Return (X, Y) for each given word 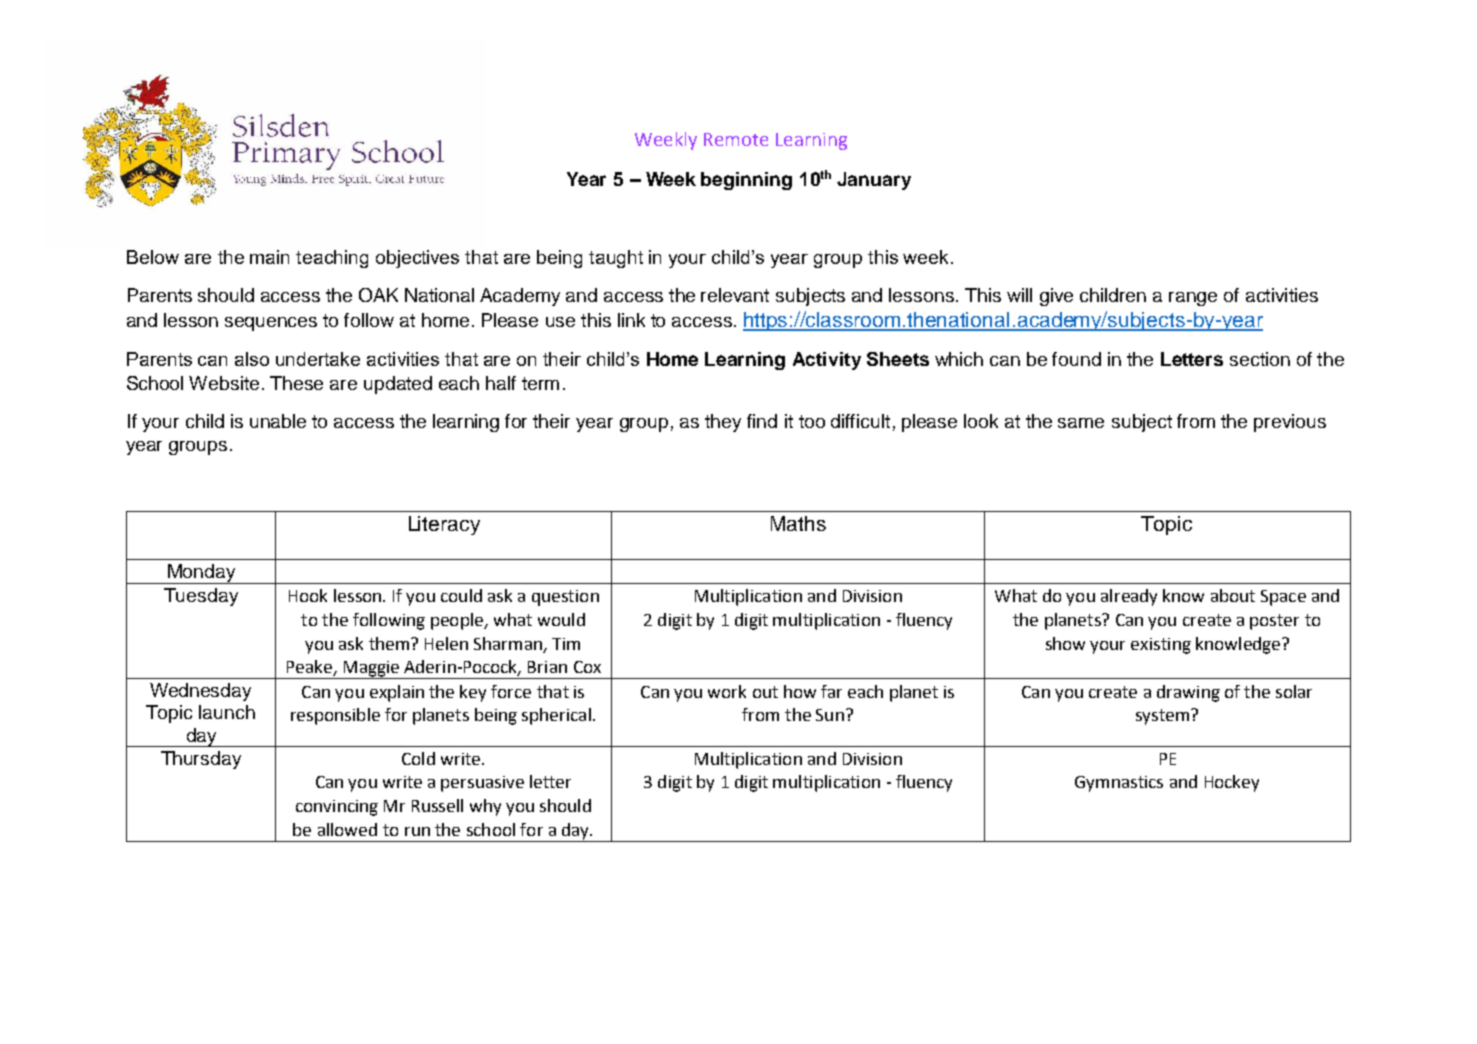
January (874, 181)
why (485, 807)
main (269, 257)
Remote (736, 139)
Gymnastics (1119, 784)
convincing (337, 808)
